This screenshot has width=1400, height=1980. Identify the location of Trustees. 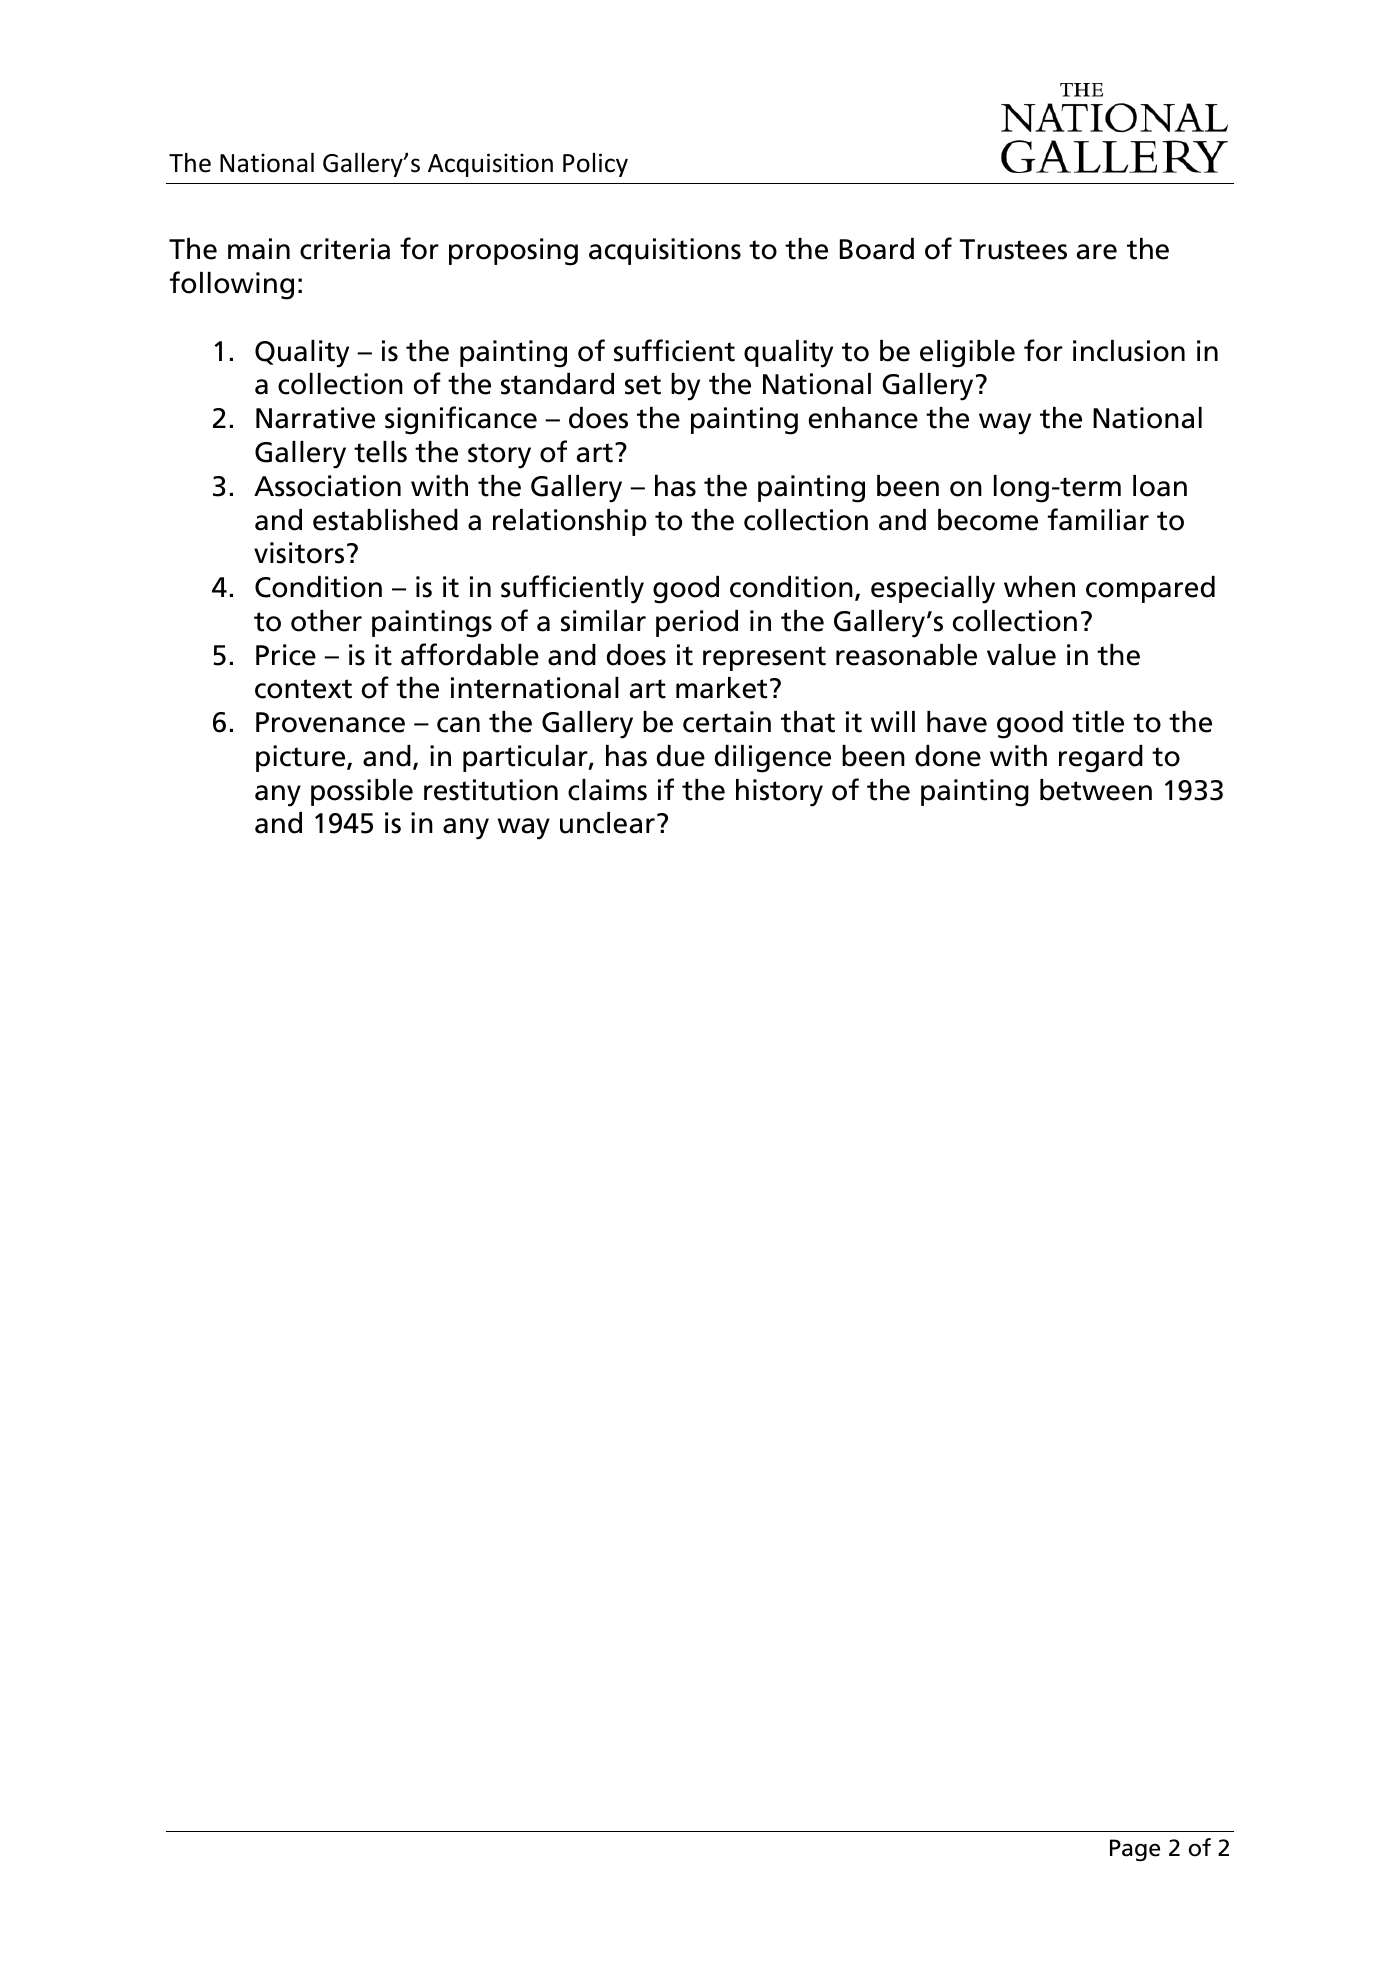
(1013, 249).
